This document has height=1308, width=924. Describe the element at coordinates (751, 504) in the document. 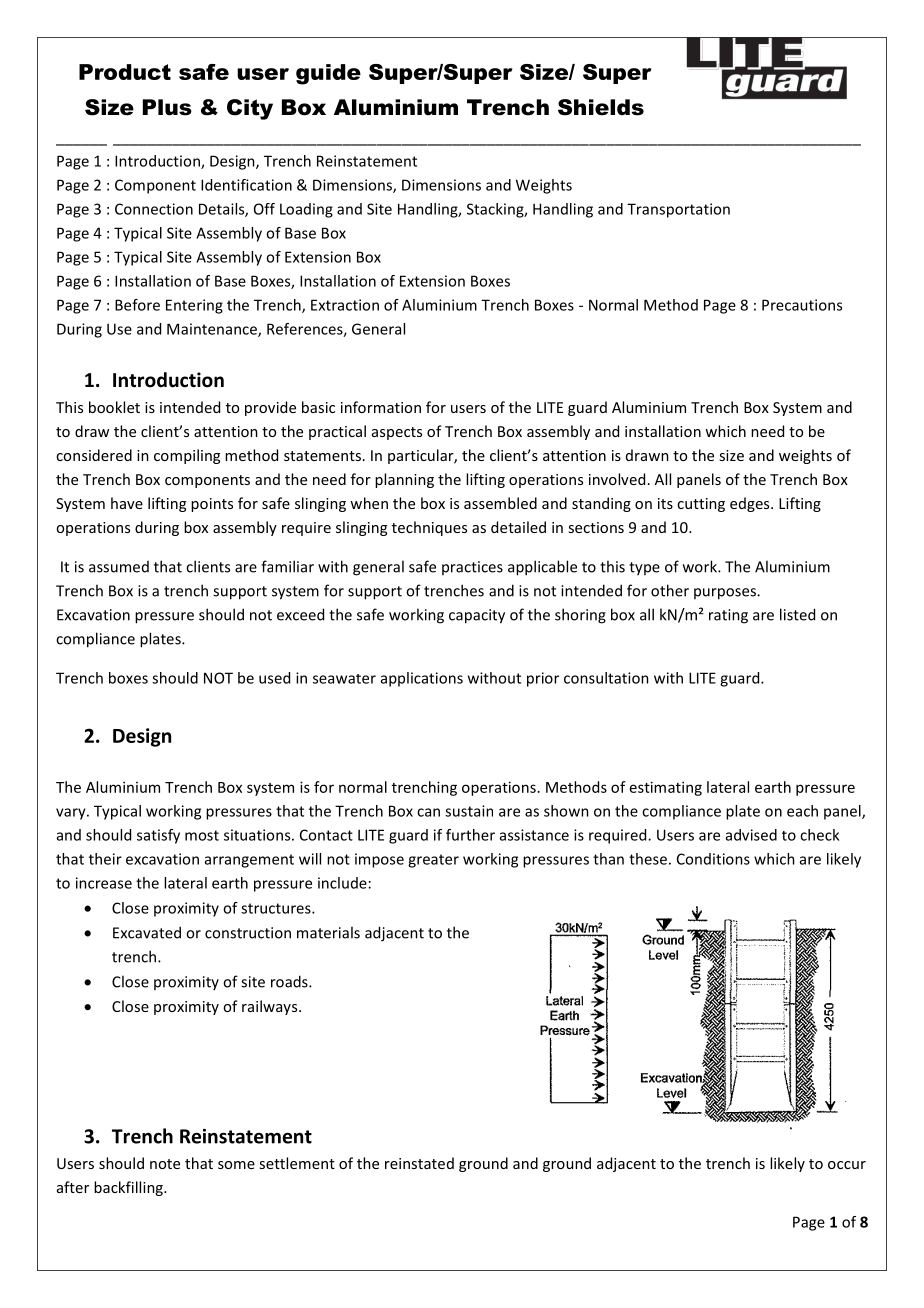

I see `edges` at that location.
